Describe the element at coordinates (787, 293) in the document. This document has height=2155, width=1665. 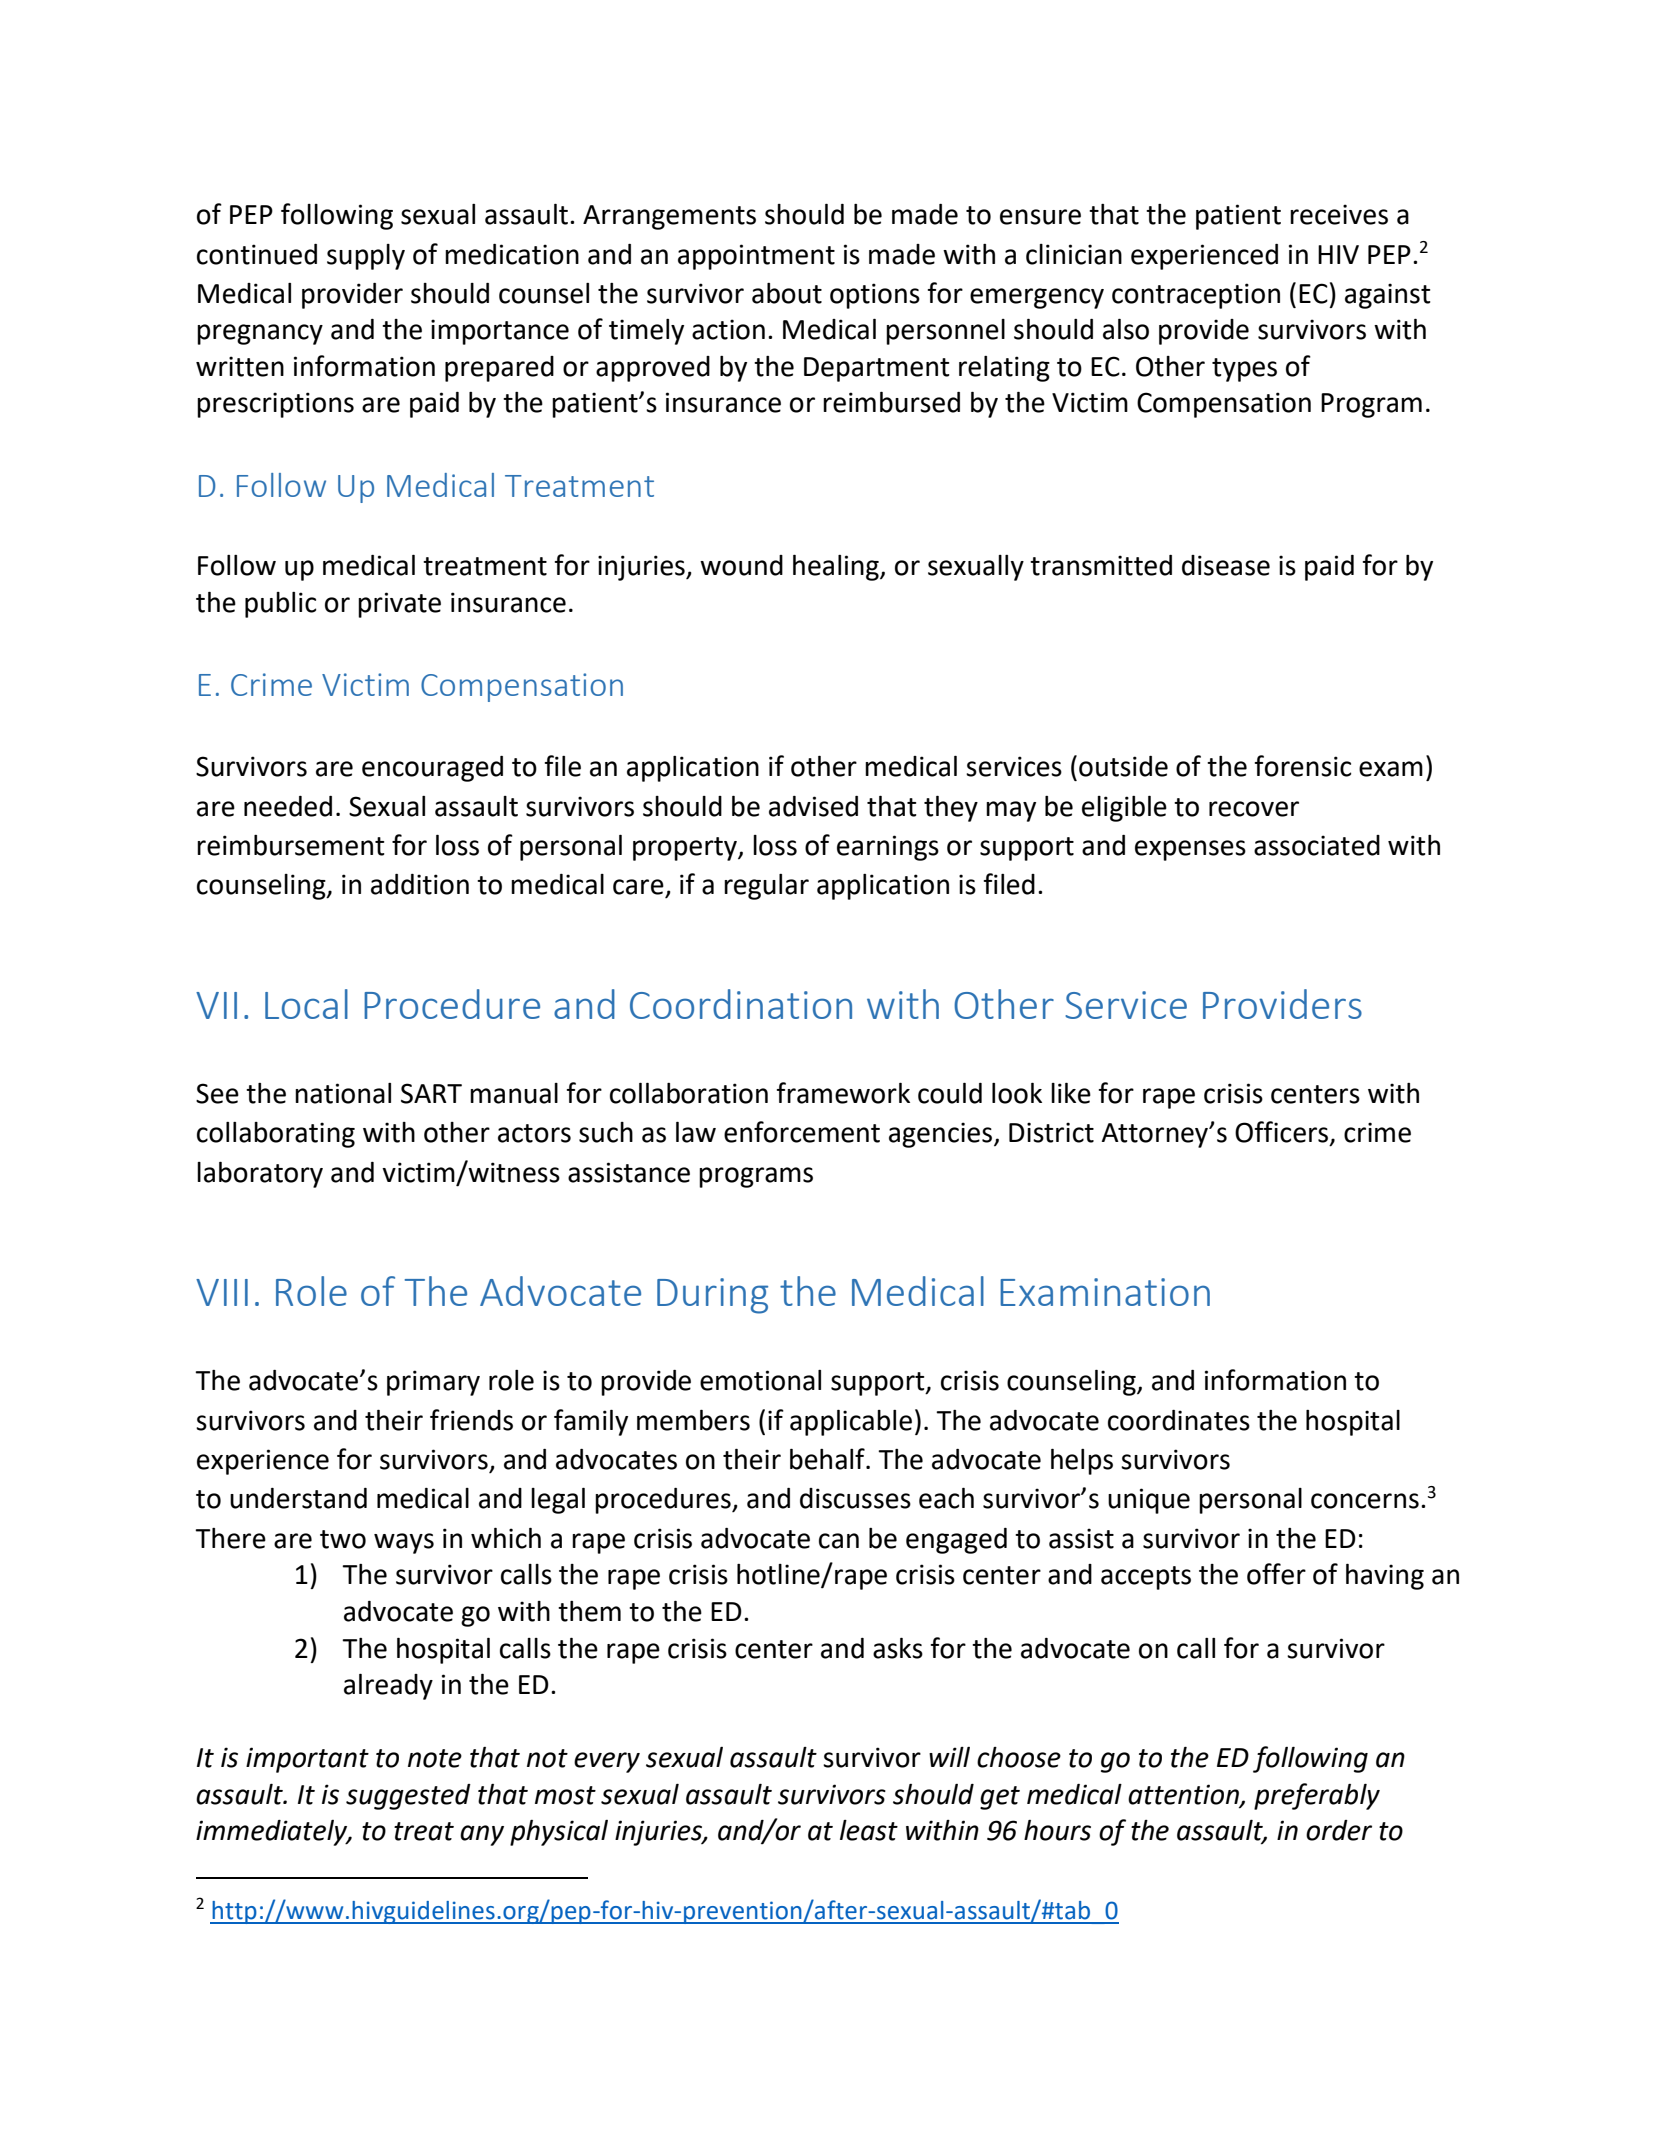
I see `about` at that location.
